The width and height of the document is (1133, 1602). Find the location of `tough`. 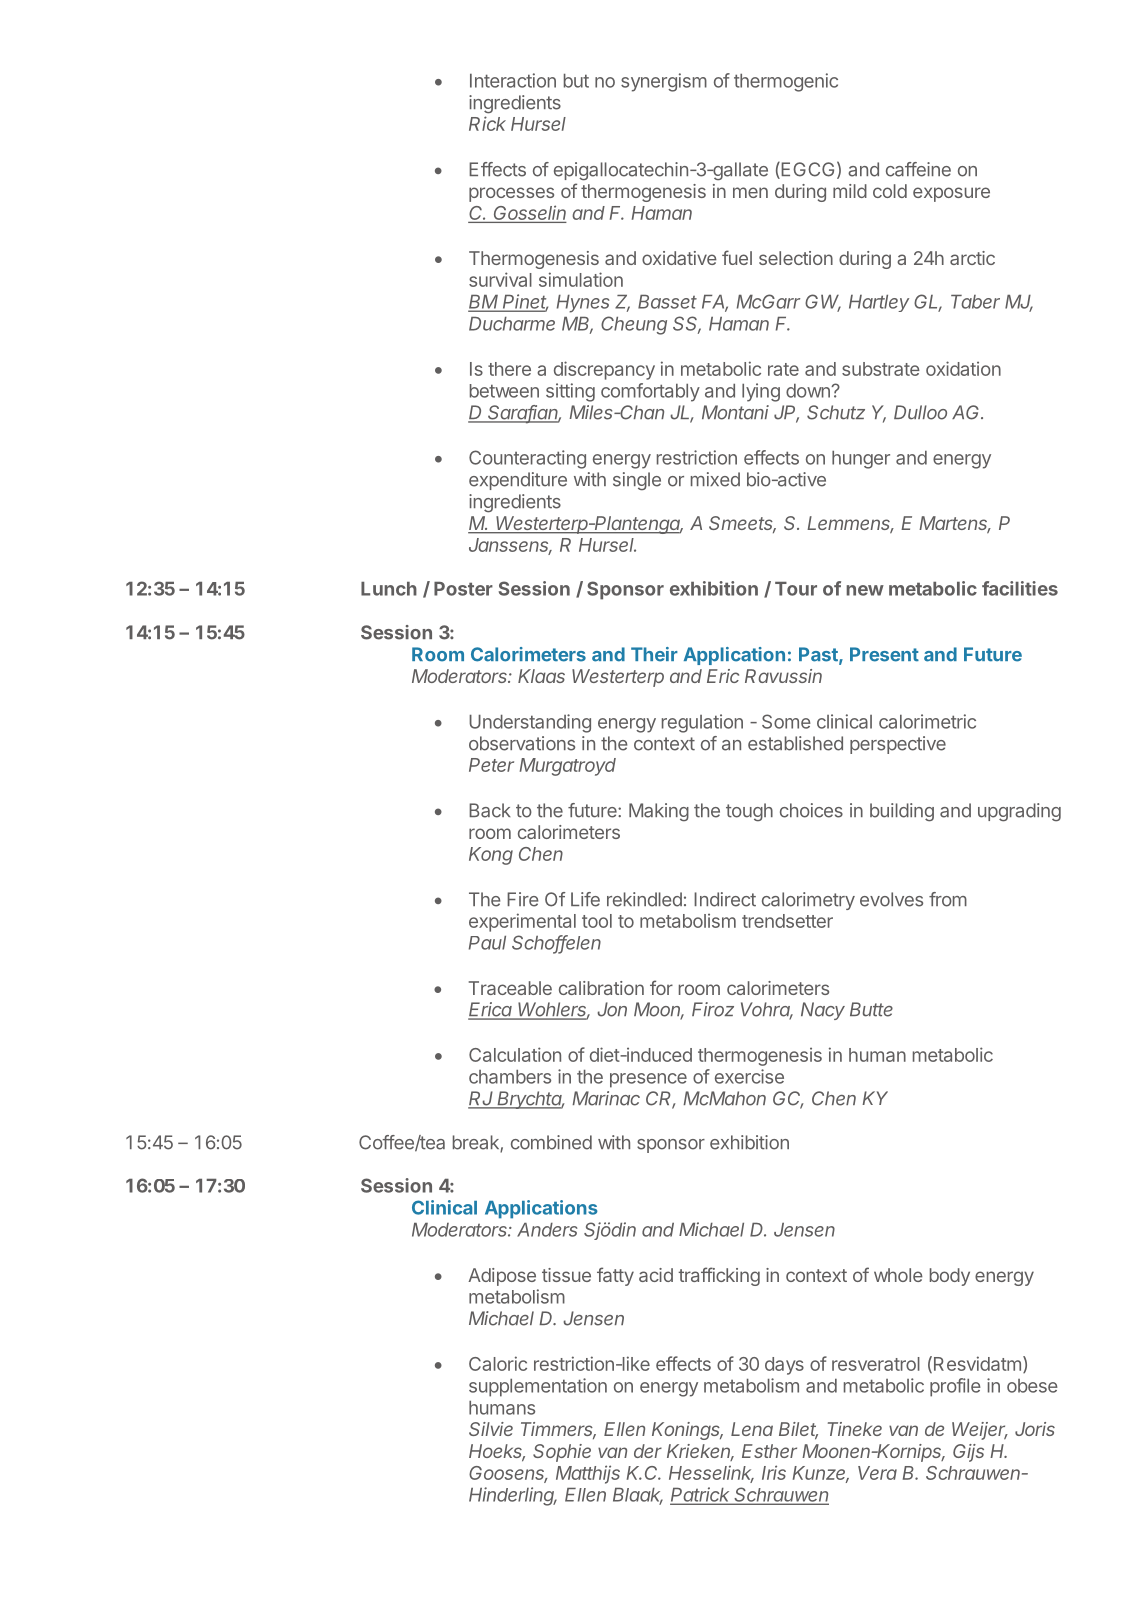

tough is located at coordinates (749, 812).
